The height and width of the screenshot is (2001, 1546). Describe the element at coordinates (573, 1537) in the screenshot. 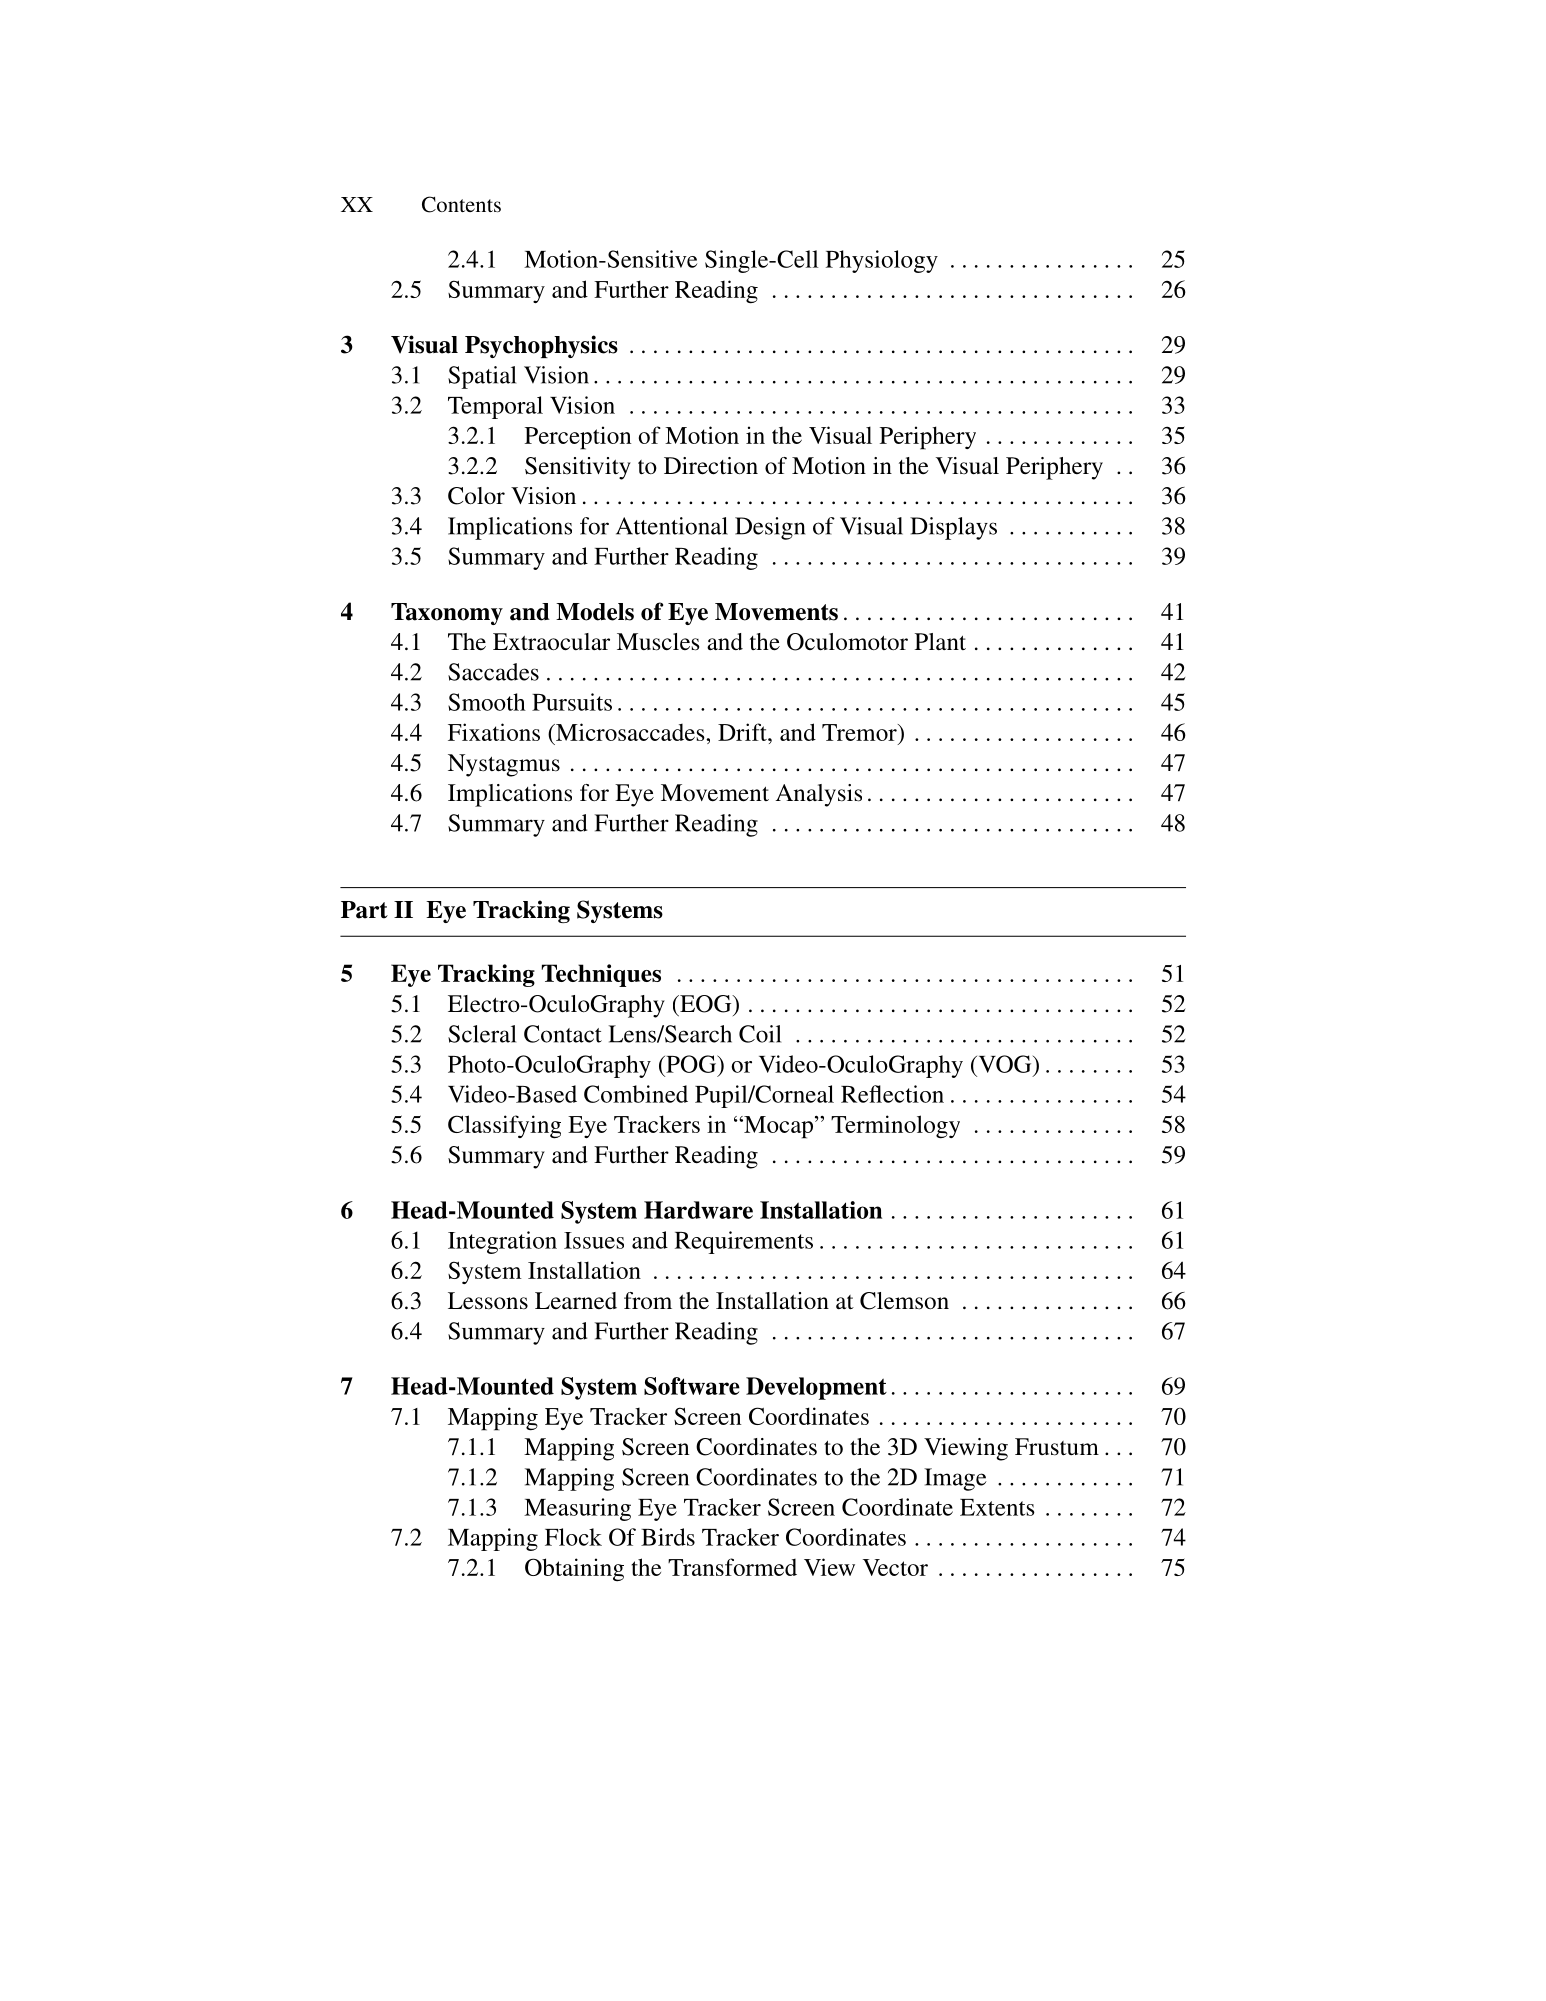

I see `Flock` at that location.
